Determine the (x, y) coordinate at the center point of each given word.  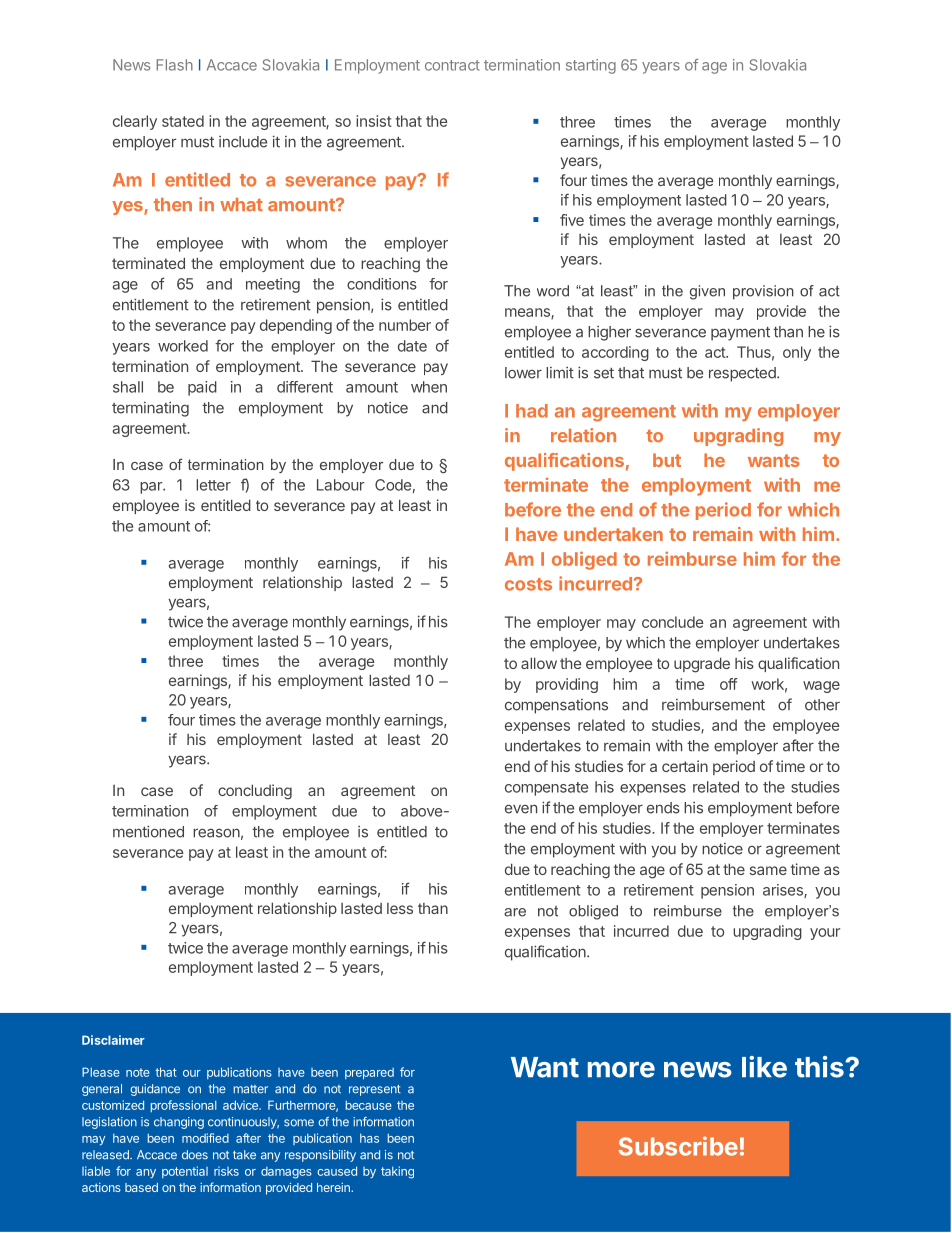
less (400, 908)
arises (784, 891)
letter (213, 485)
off (729, 684)
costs (528, 584)
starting (591, 66)
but (667, 460)
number (405, 325)
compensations (556, 706)
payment (740, 334)
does (195, 1155)
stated (183, 121)
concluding (255, 792)
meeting (273, 285)
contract (452, 65)
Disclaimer (113, 1040)
